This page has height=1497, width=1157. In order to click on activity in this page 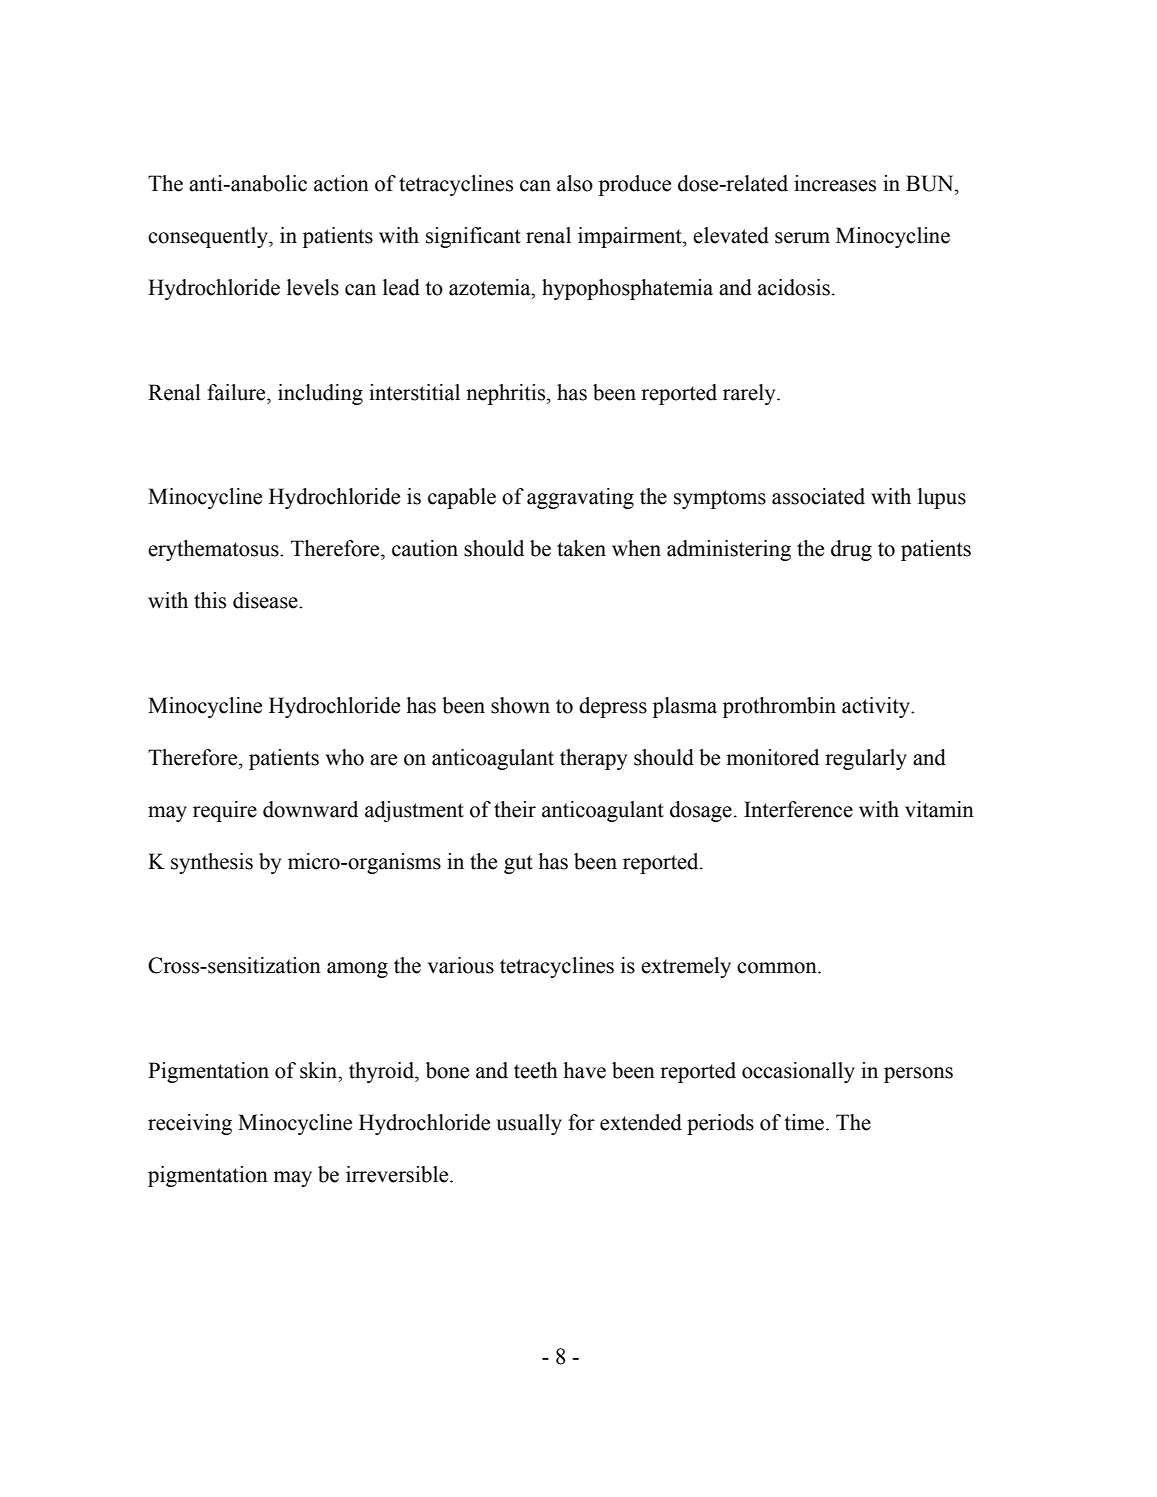, I will do `click(877, 707)`.
